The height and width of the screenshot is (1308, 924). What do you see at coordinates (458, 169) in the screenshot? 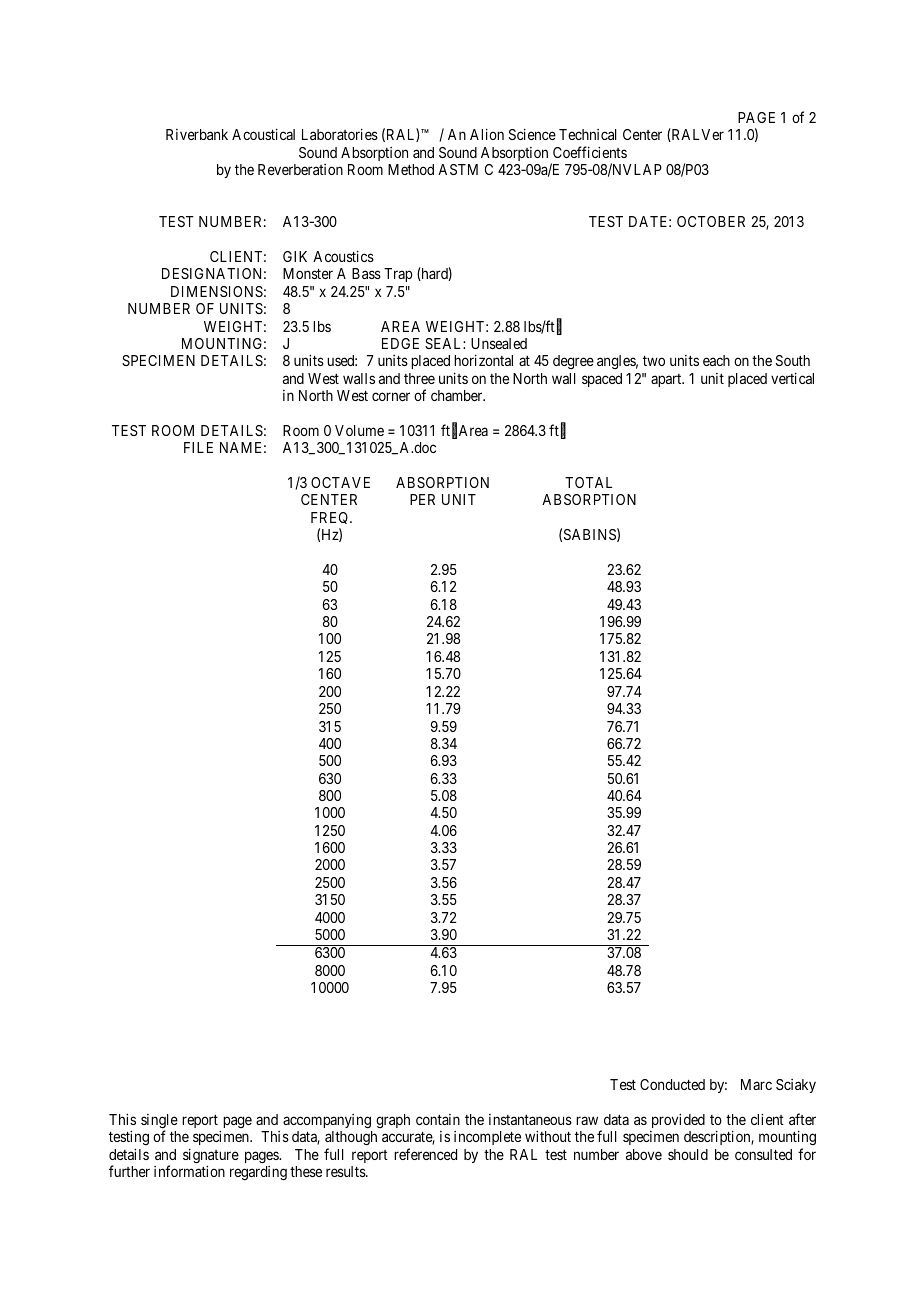
I see `ASTM` at bounding box center [458, 169].
